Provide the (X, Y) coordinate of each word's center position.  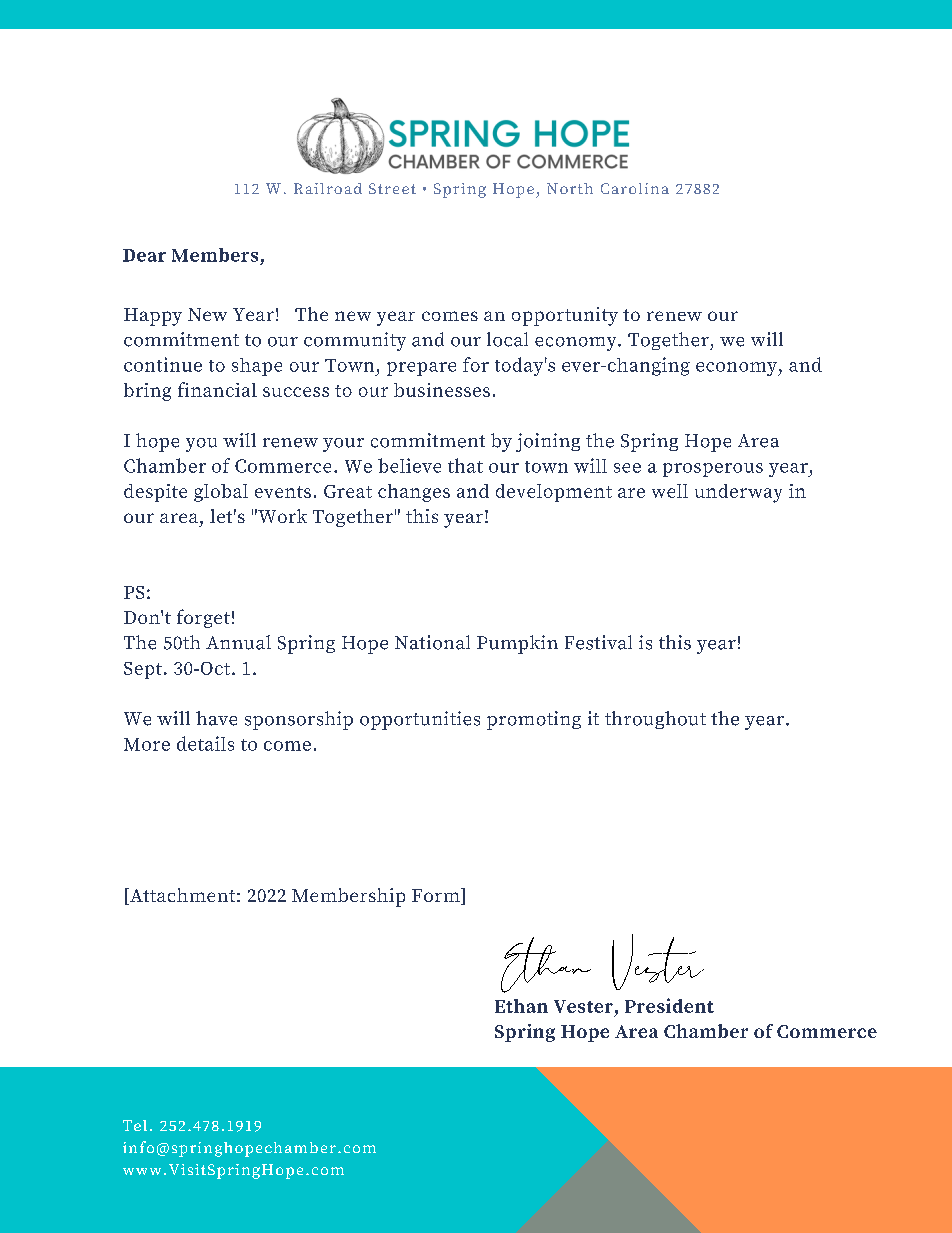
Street (392, 188)
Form (437, 896)
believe (409, 465)
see (627, 468)
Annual (238, 642)
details (205, 743)
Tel (135, 1125)
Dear (144, 255)
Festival (598, 642)
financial (217, 389)
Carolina (635, 188)
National (432, 642)
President (669, 1005)
